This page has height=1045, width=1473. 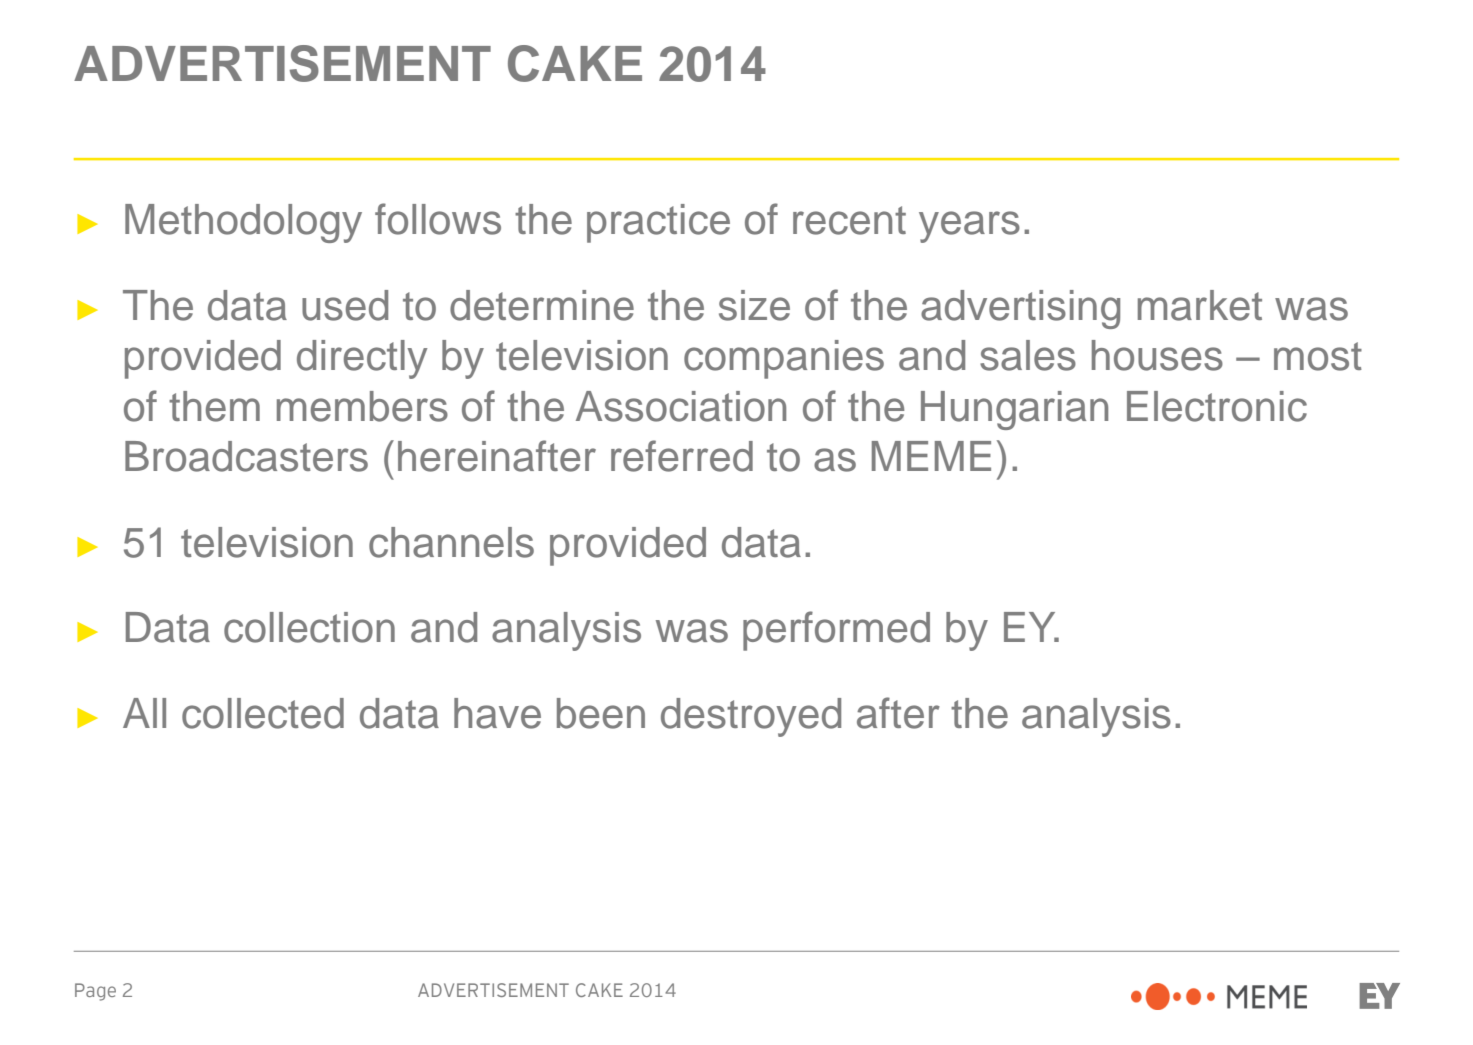 I want to click on collection, so click(x=309, y=627).
